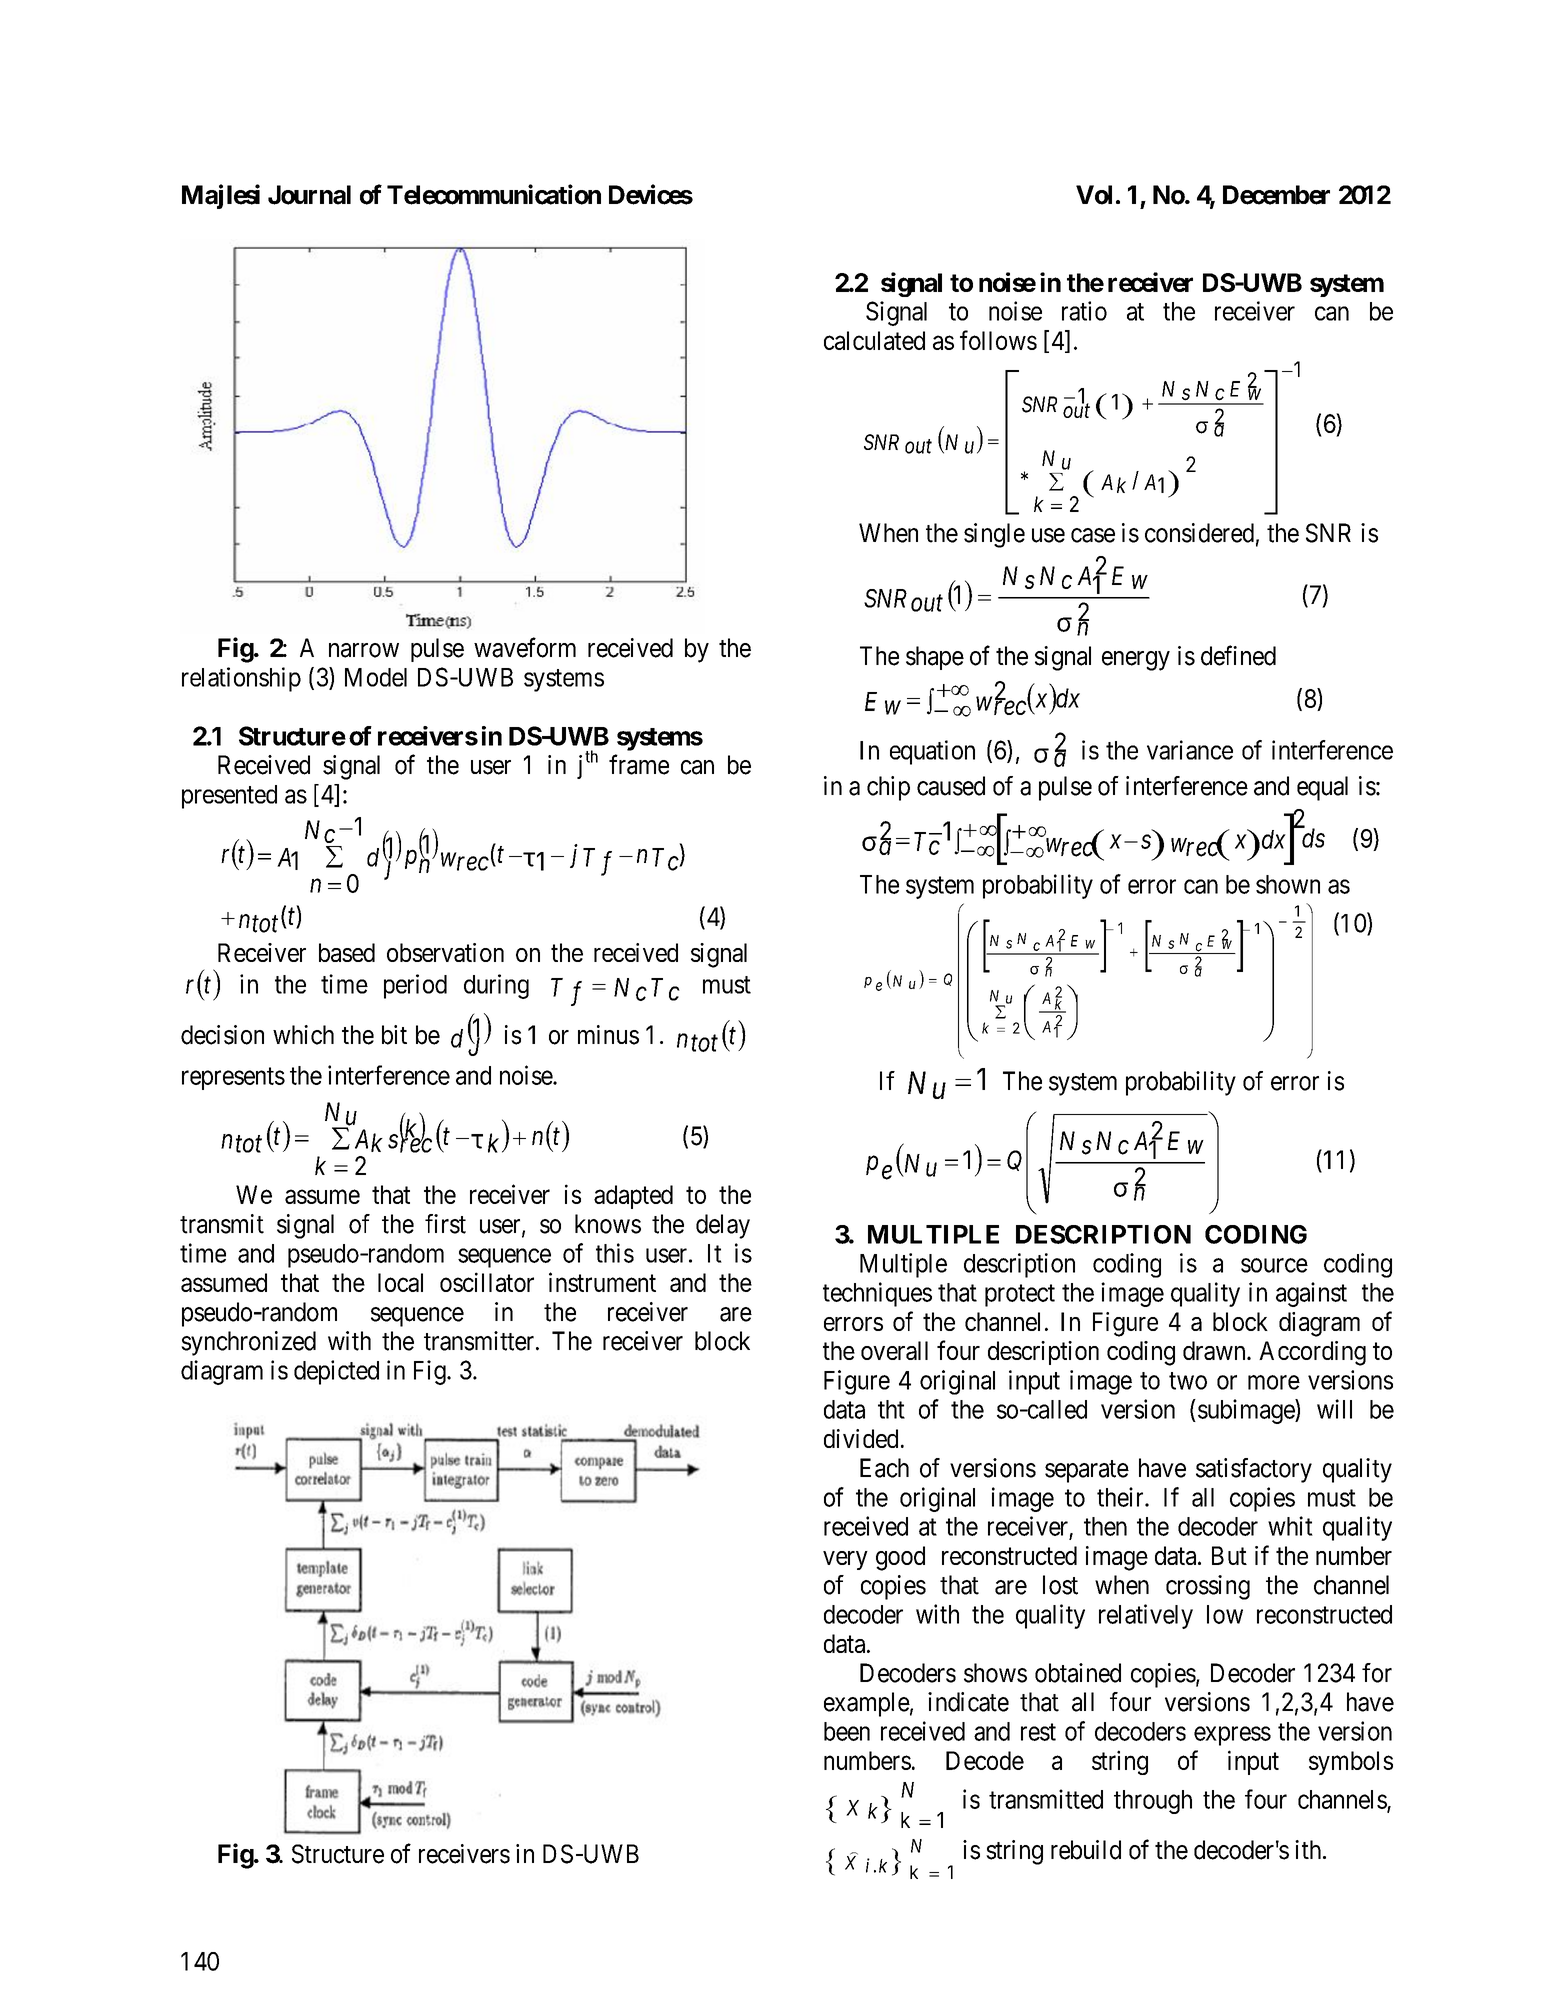  What do you see at coordinates (1274, 1265) in the screenshot?
I see `source` at bounding box center [1274, 1265].
